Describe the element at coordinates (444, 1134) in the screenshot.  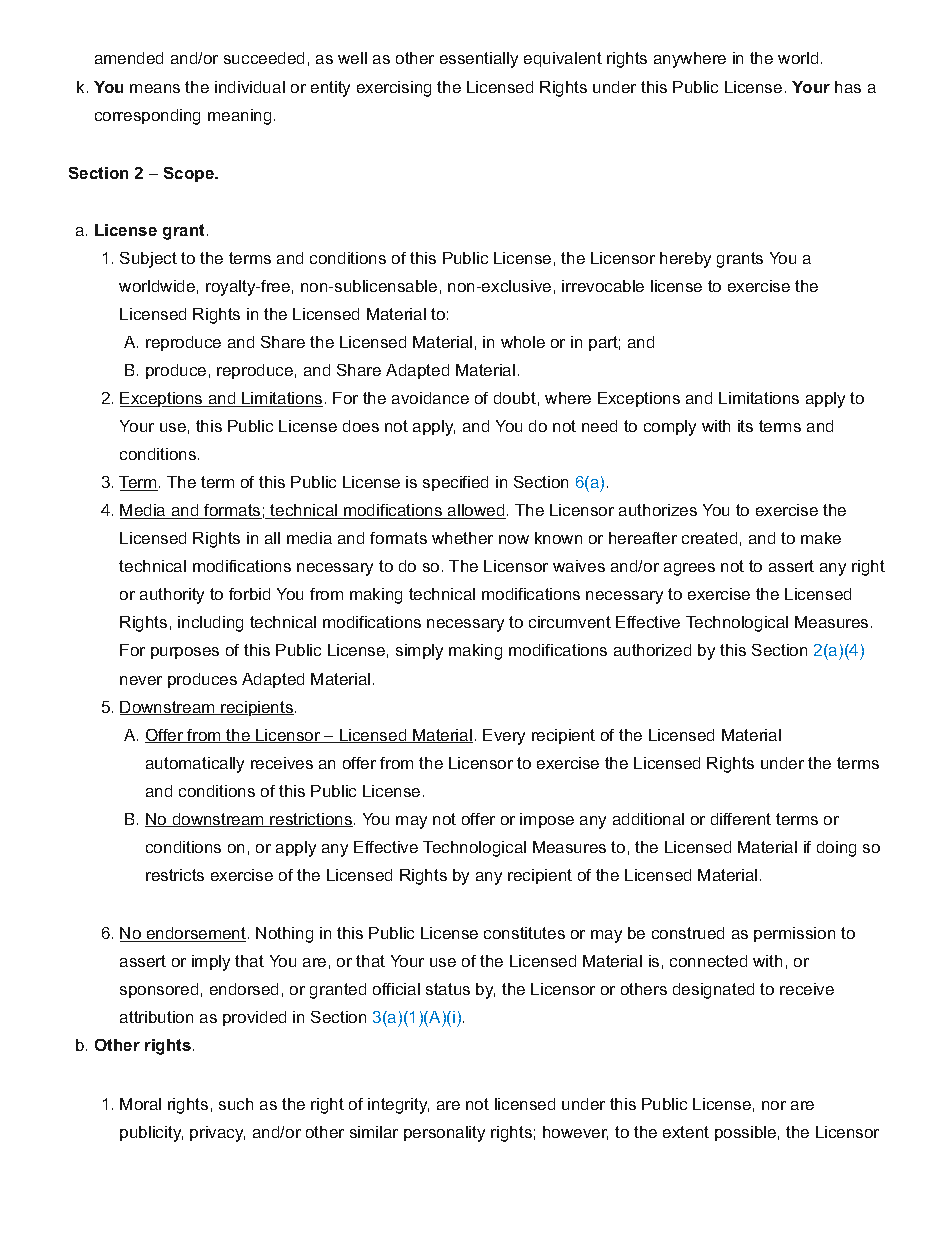
I see `personality` at that location.
